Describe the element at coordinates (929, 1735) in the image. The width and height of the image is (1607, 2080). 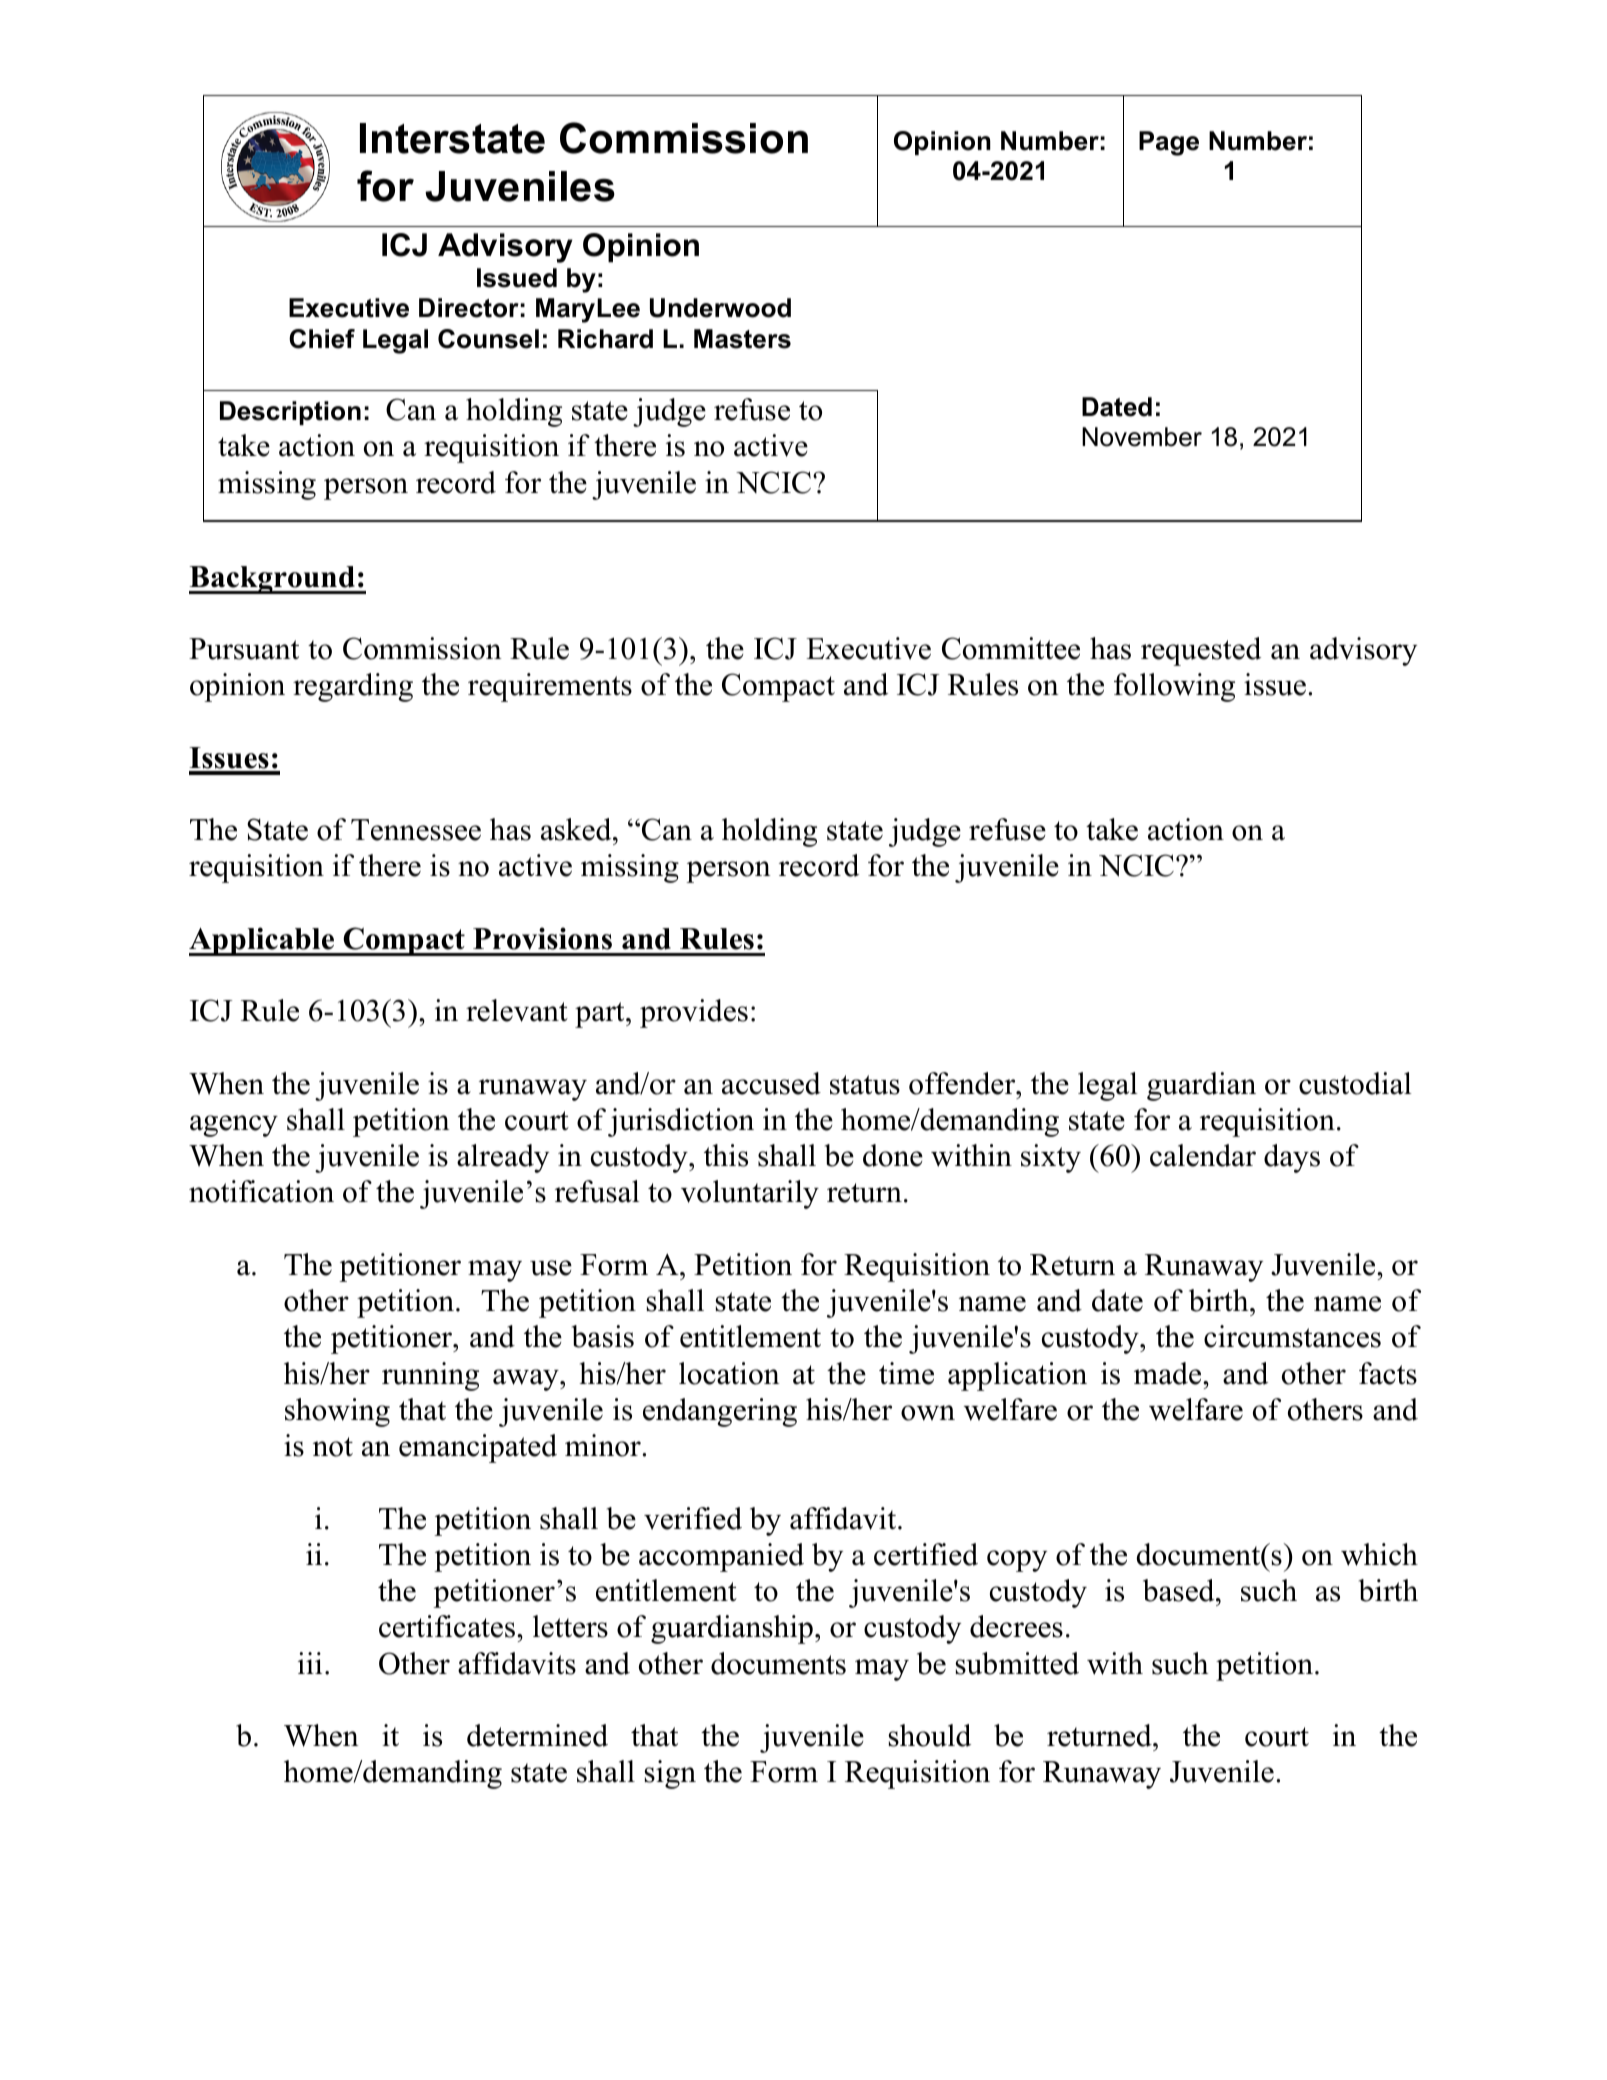
I see `should` at that location.
